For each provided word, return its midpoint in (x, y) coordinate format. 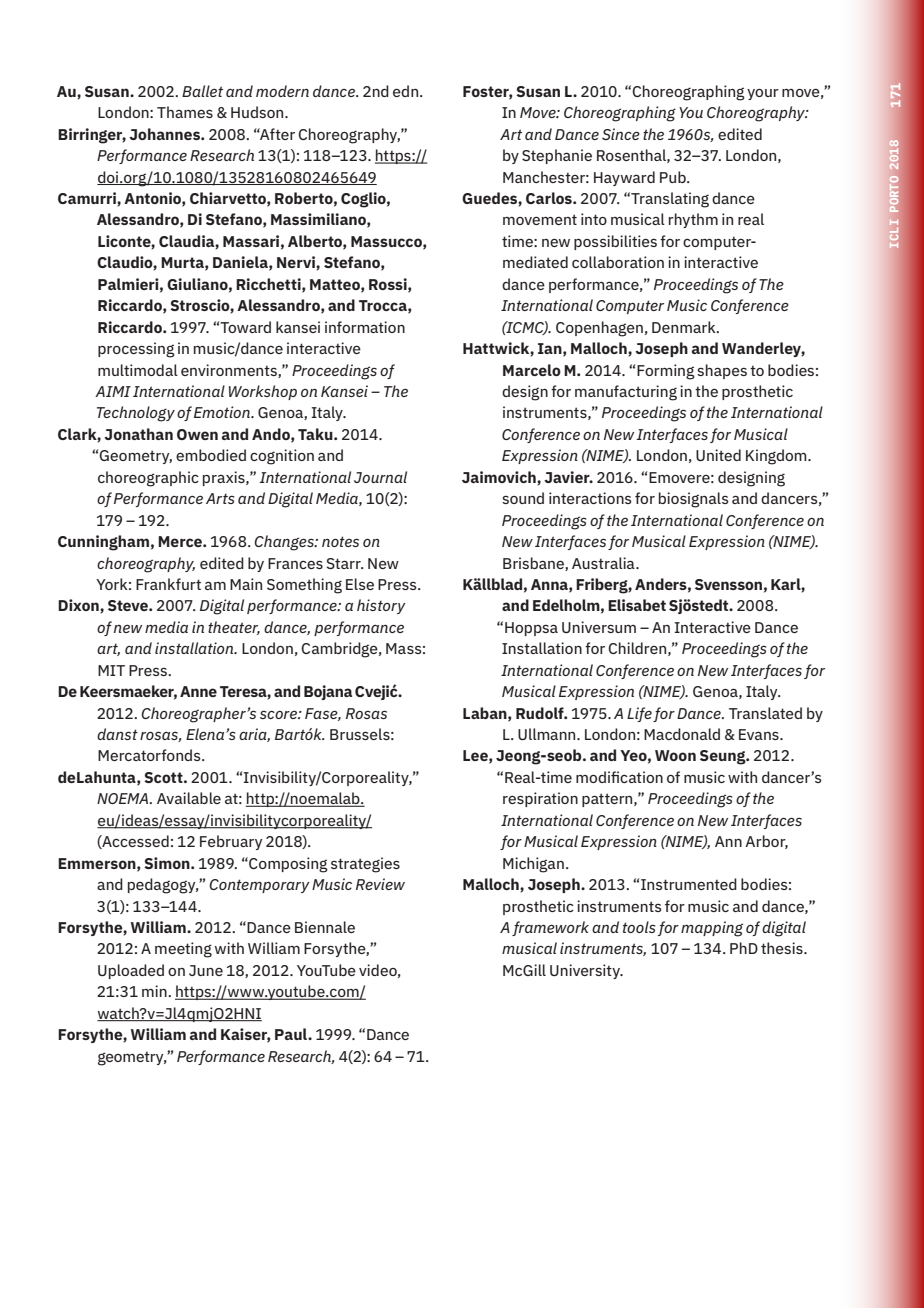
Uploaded (131, 971)
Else (360, 584)
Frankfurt (168, 584)
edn (407, 91)
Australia (604, 563)
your (763, 94)
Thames (185, 112)
